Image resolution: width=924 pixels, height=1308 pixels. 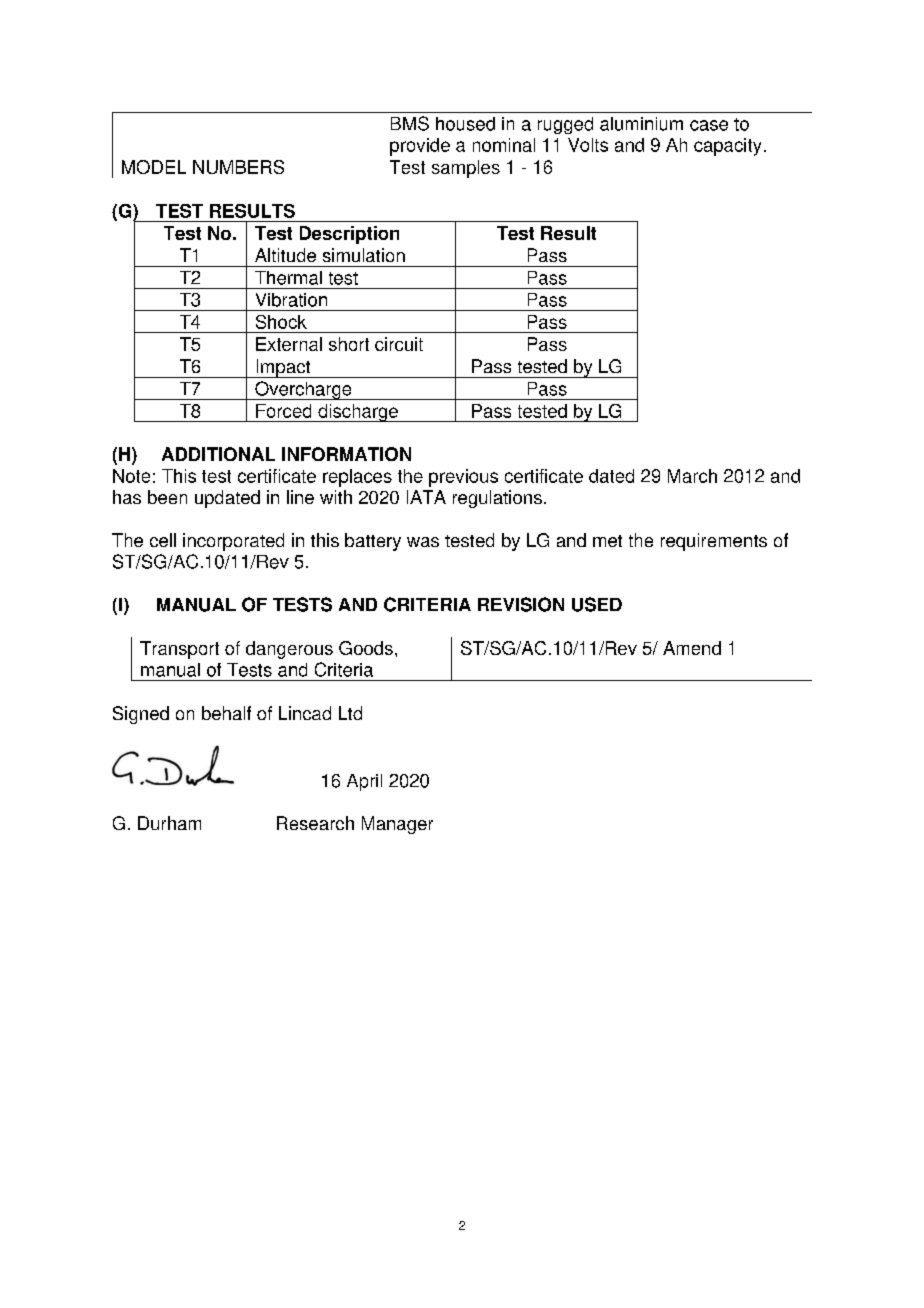 I want to click on provide, so click(x=420, y=147).
